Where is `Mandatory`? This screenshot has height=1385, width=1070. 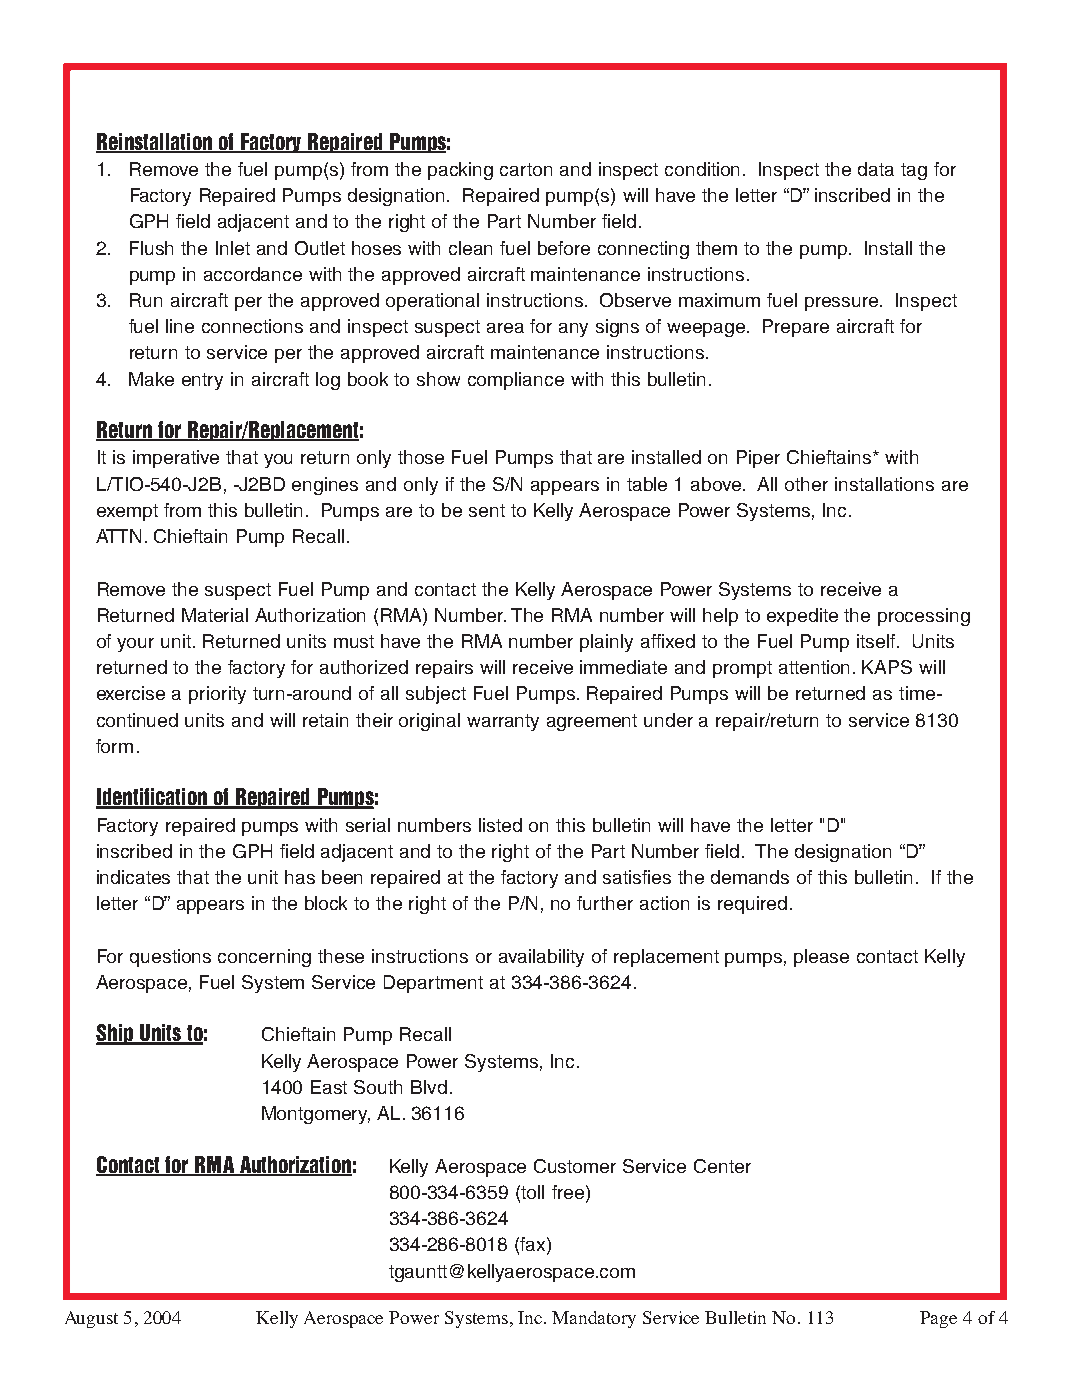
Mandatory is located at coordinates (594, 1319).
